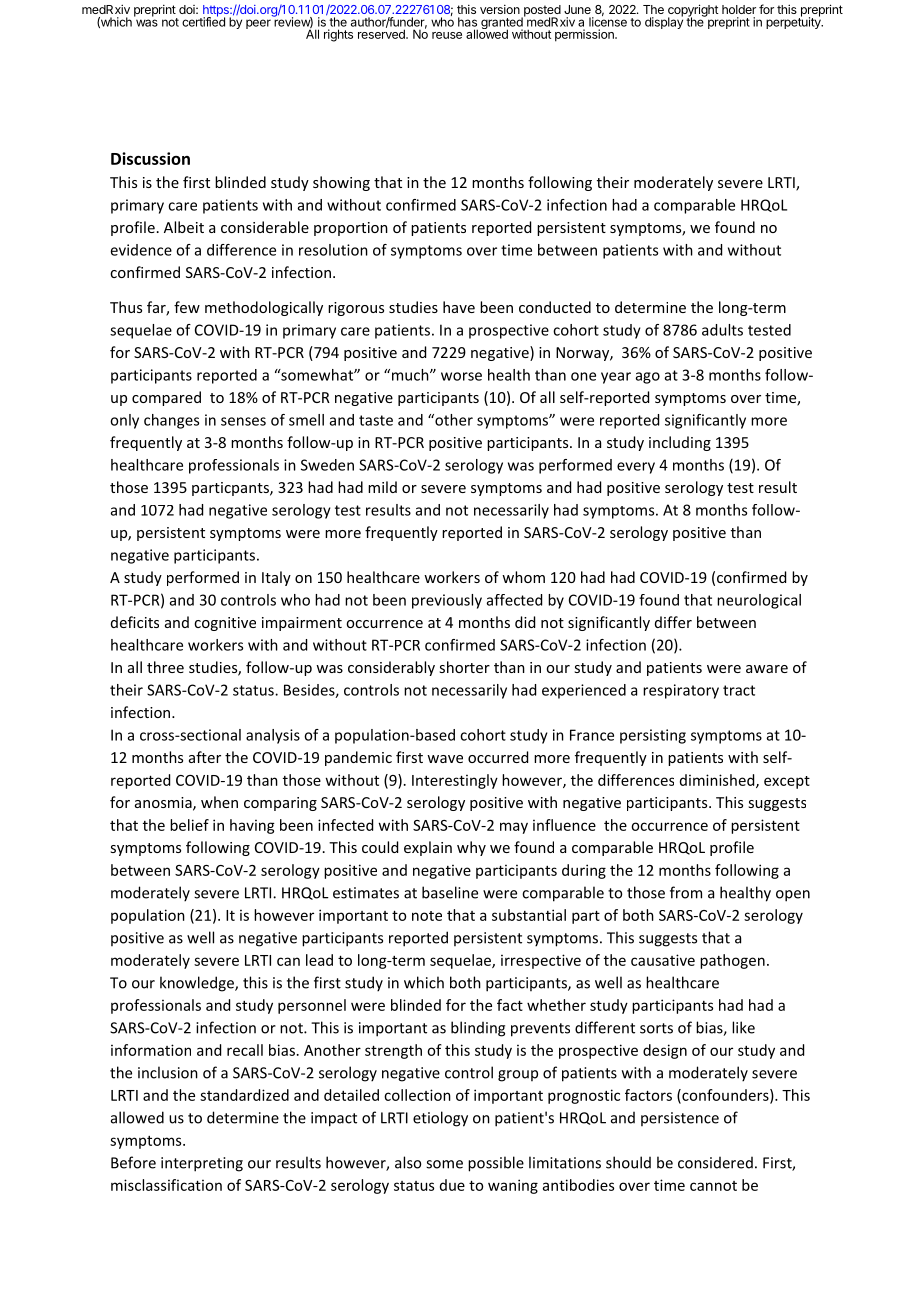 The width and height of the page is (924, 1308). What do you see at coordinates (686, 892) in the page?
I see `from` at bounding box center [686, 892].
